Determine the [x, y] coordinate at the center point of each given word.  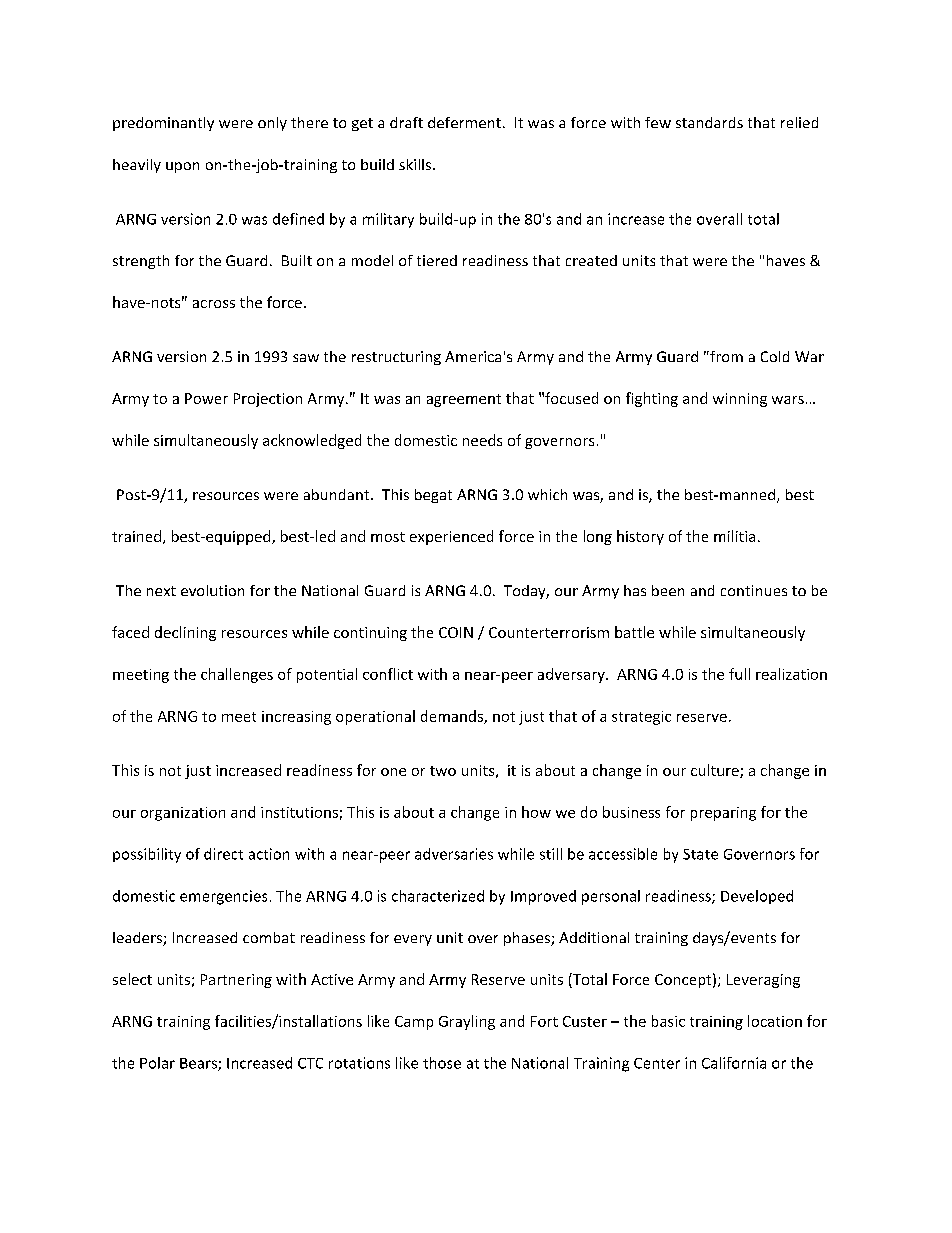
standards [709, 122]
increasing [296, 718]
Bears [199, 1064]
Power [206, 398]
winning [740, 400]
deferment [464, 122]
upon [182, 167]
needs [482, 440]
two [443, 771]
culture [716, 771]
